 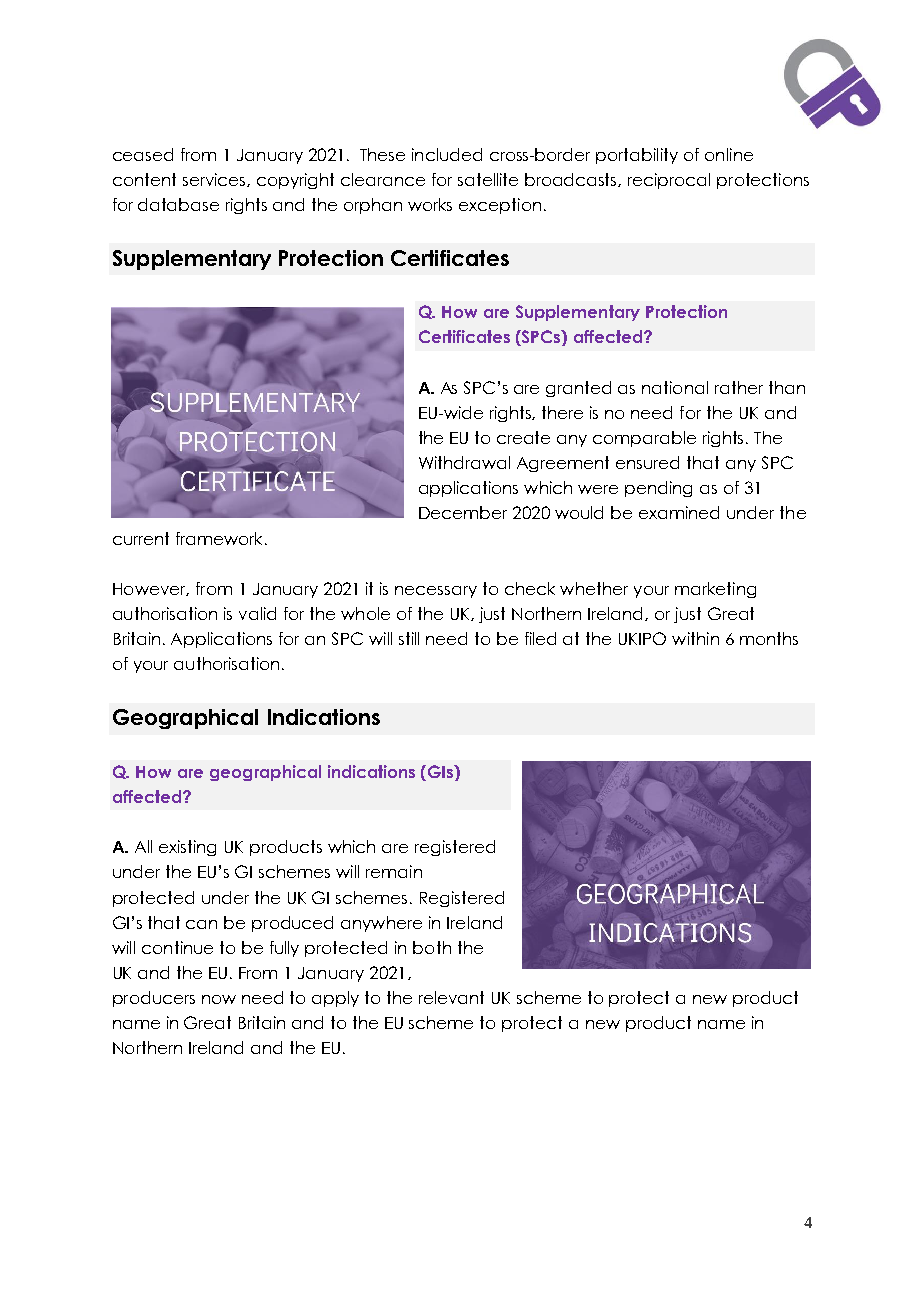 What do you see at coordinates (221, 538) in the document?
I see `framework` at bounding box center [221, 538].
